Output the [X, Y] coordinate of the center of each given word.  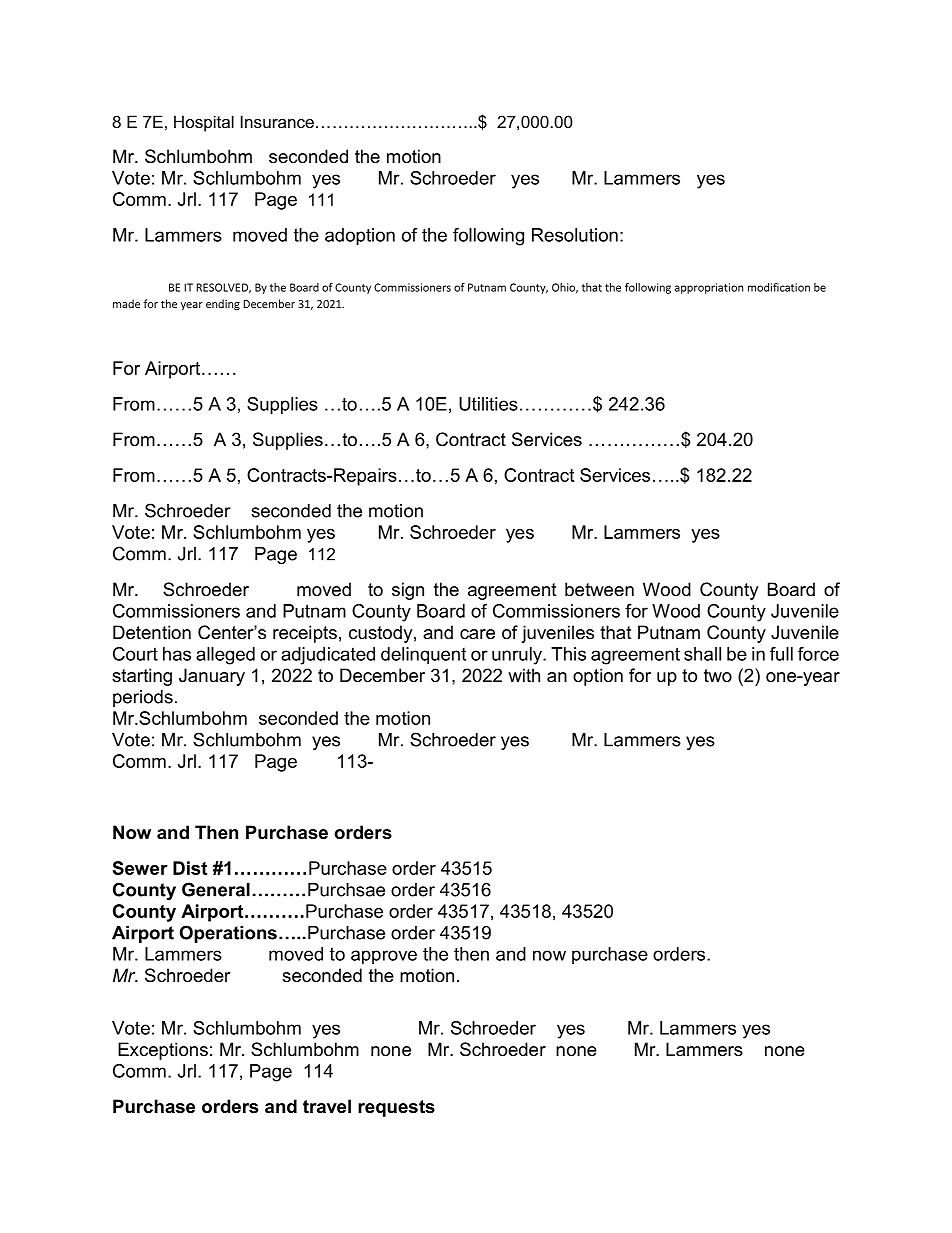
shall [702, 654]
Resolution [575, 235]
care [477, 634]
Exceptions [163, 1051]
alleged [225, 656]
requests [396, 1108]
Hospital [204, 123]
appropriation [709, 288]
